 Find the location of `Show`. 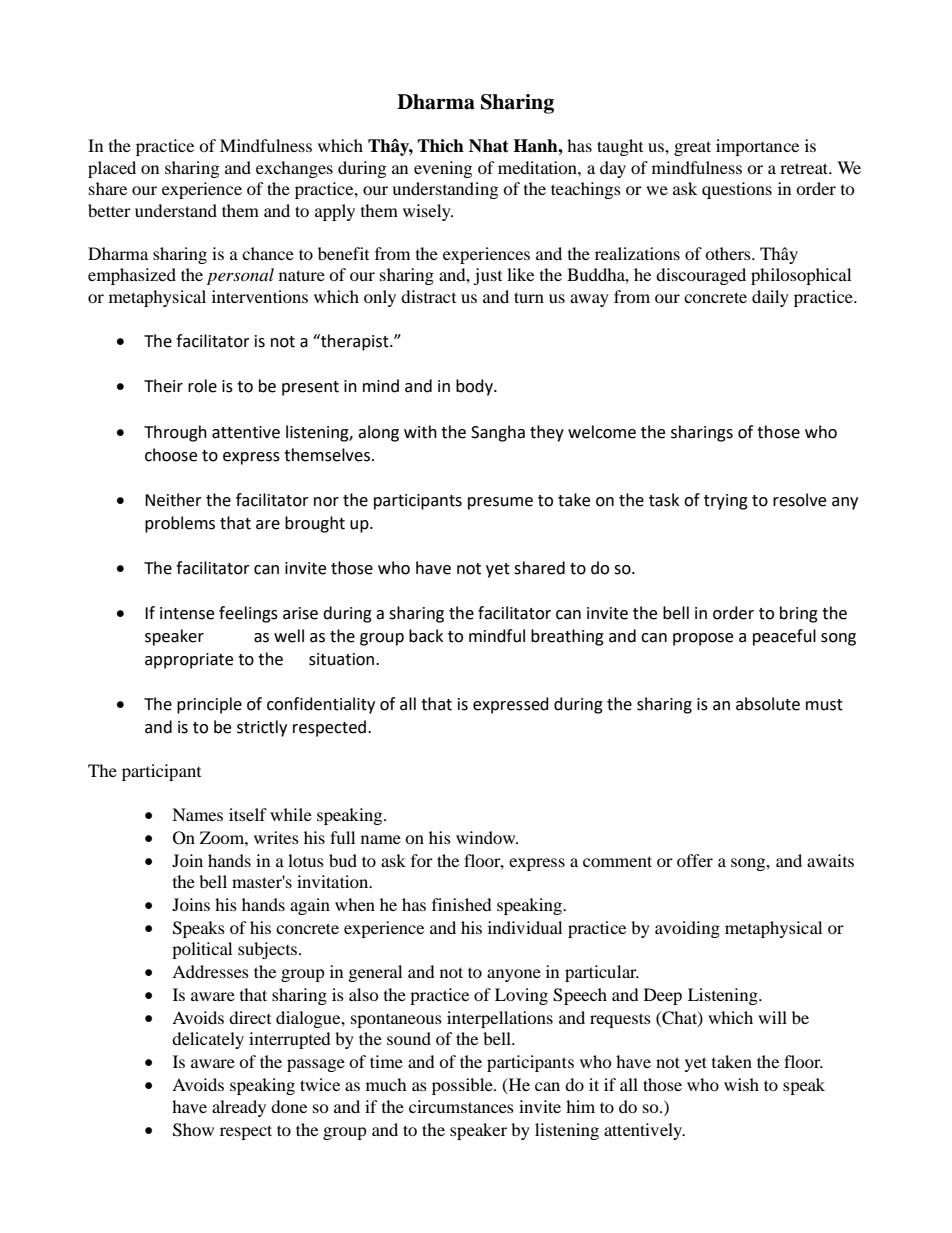

Show is located at coordinates (193, 1130).
